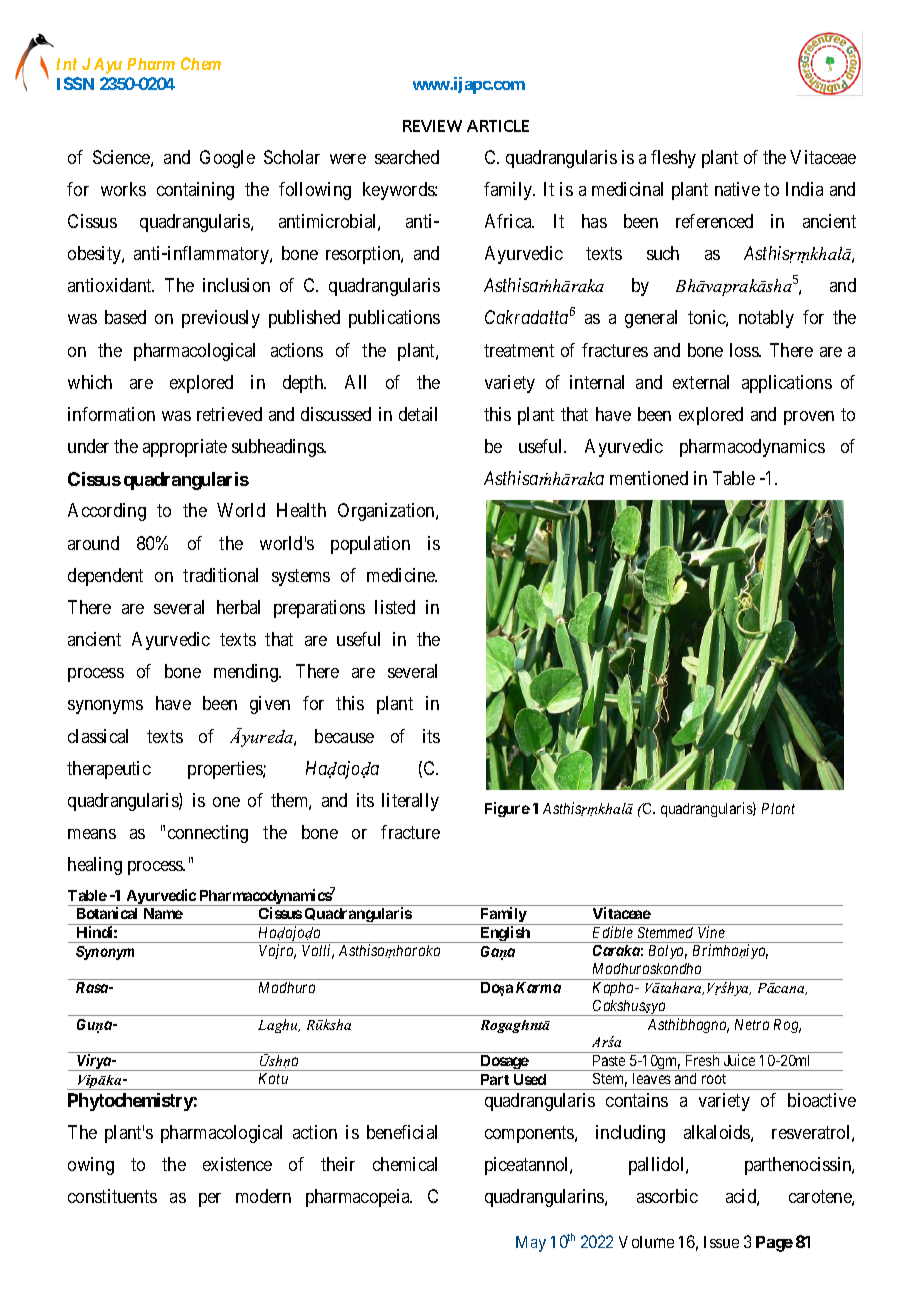 The height and width of the image is (1308, 924). I want to click on Figure, so click(507, 809).
